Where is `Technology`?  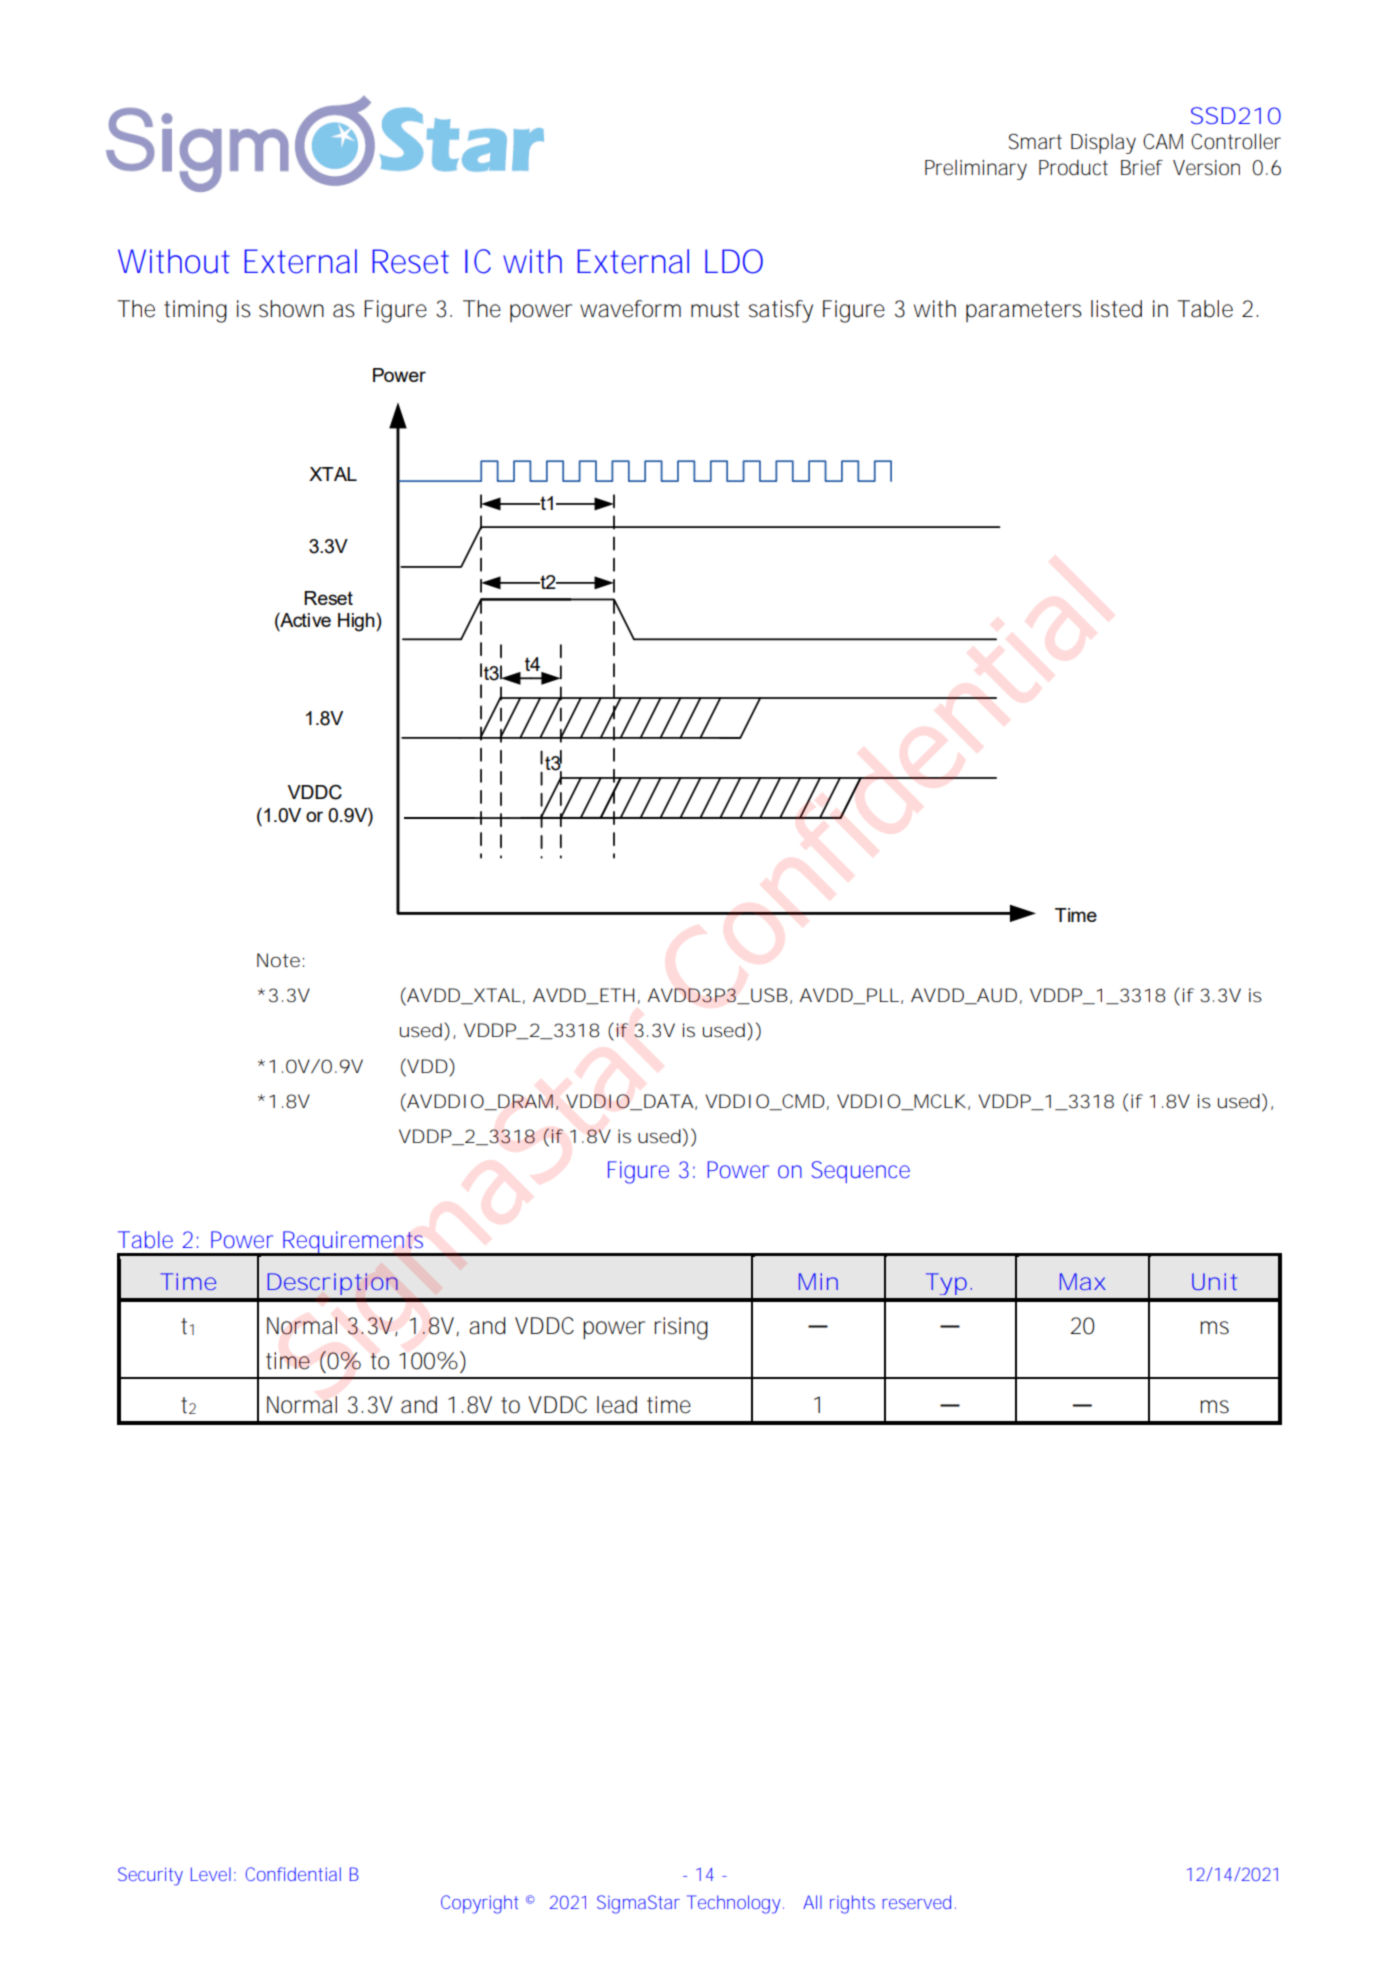
Technology is located at coordinates (734, 1904).
